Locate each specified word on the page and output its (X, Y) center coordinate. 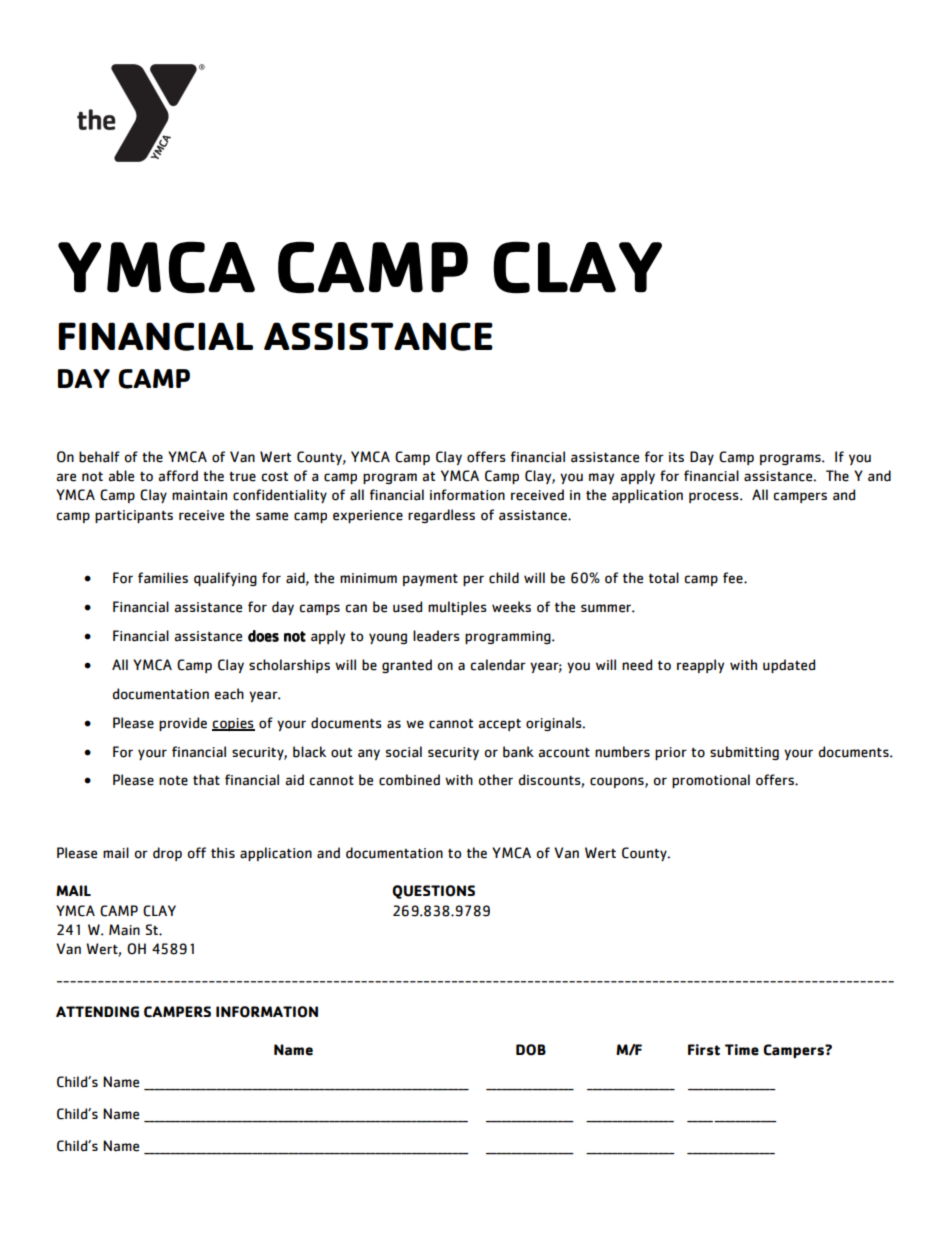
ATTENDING (97, 1012)
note (173, 781)
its (676, 457)
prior (671, 753)
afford (178, 476)
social (404, 752)
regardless (441, 516)
